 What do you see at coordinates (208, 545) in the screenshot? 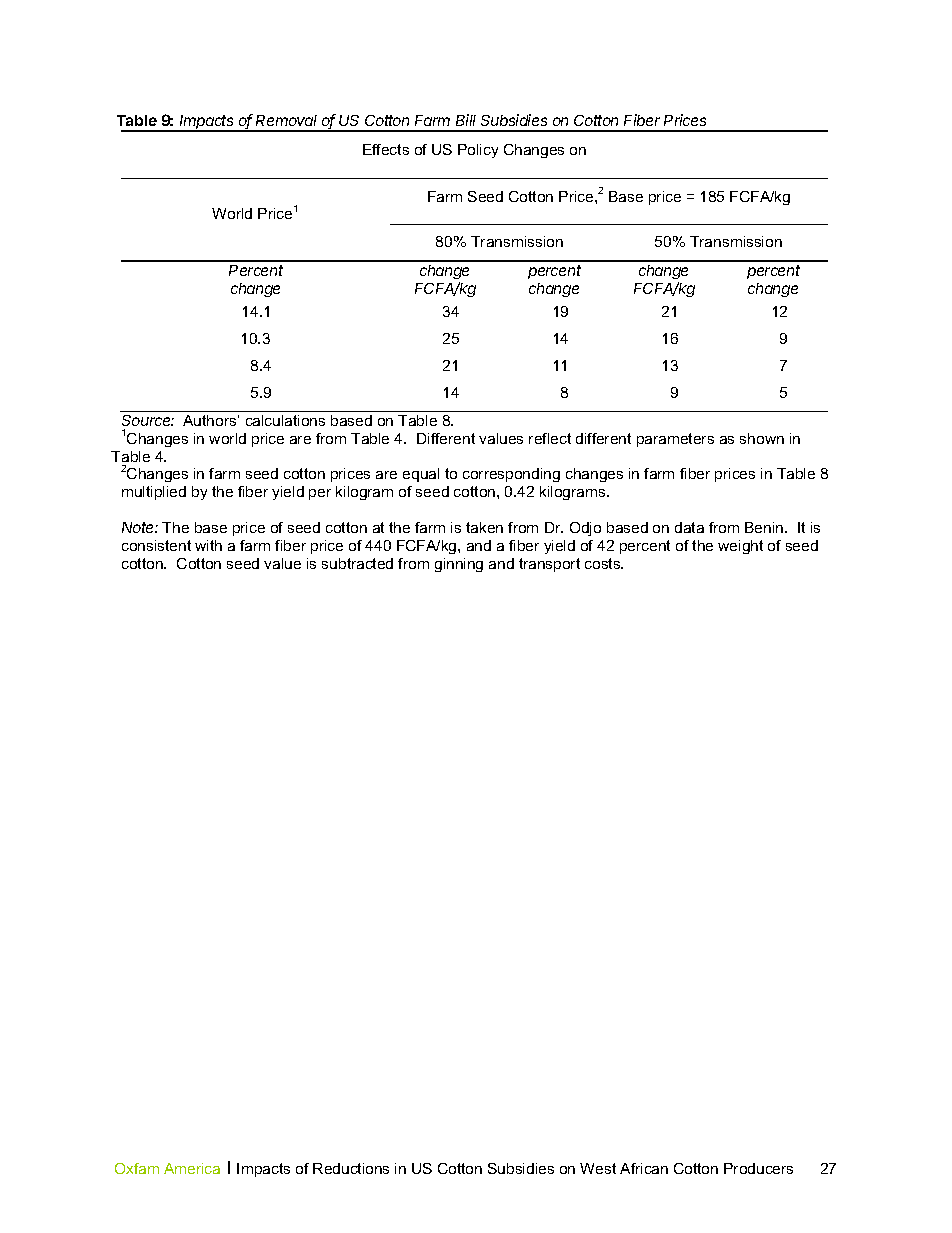
I see `with` at bounding box center [208, 545].
